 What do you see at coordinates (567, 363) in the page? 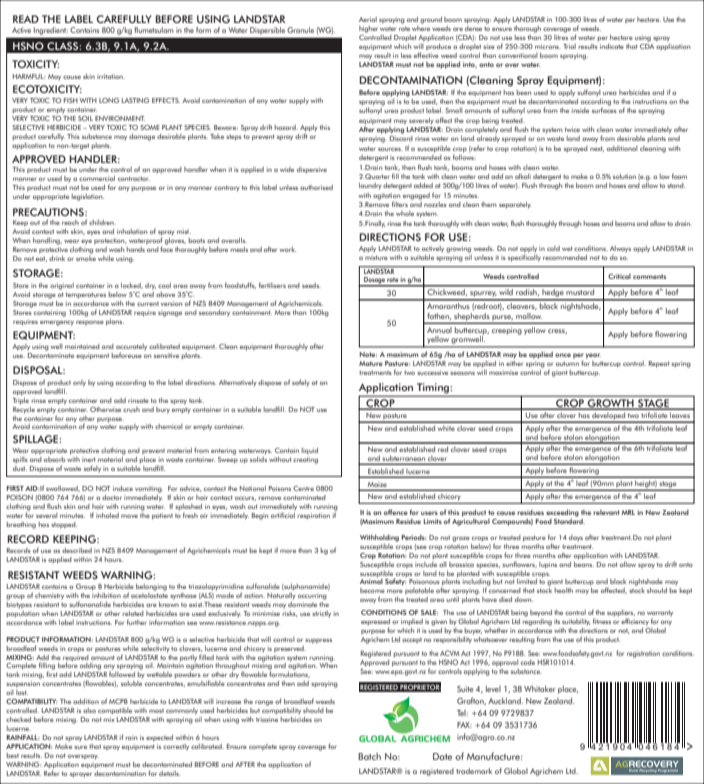
I see `autumn` at bounding box center [567, 363].
